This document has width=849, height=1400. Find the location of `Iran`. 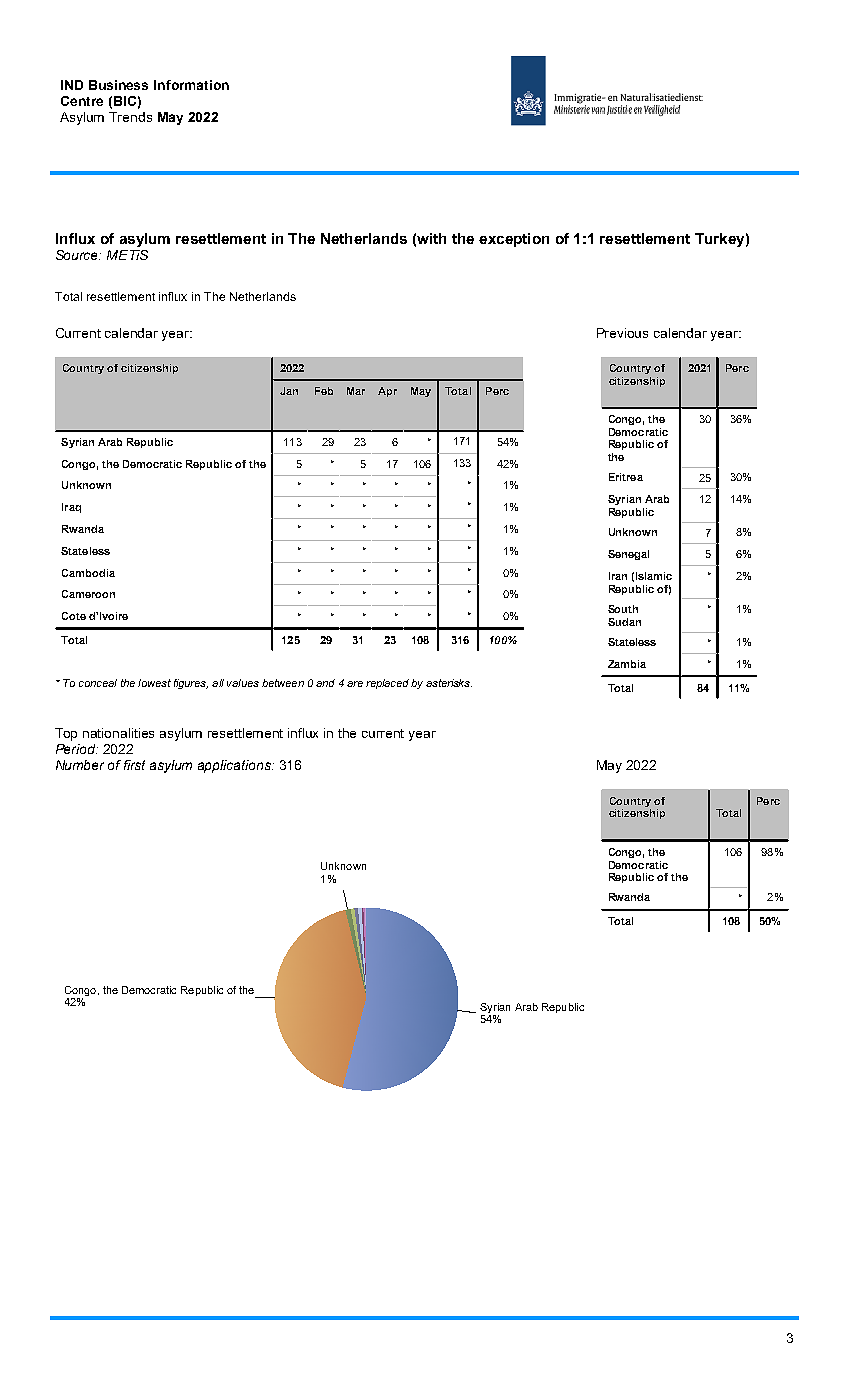

Iran is located at coordinates (618, 576).
